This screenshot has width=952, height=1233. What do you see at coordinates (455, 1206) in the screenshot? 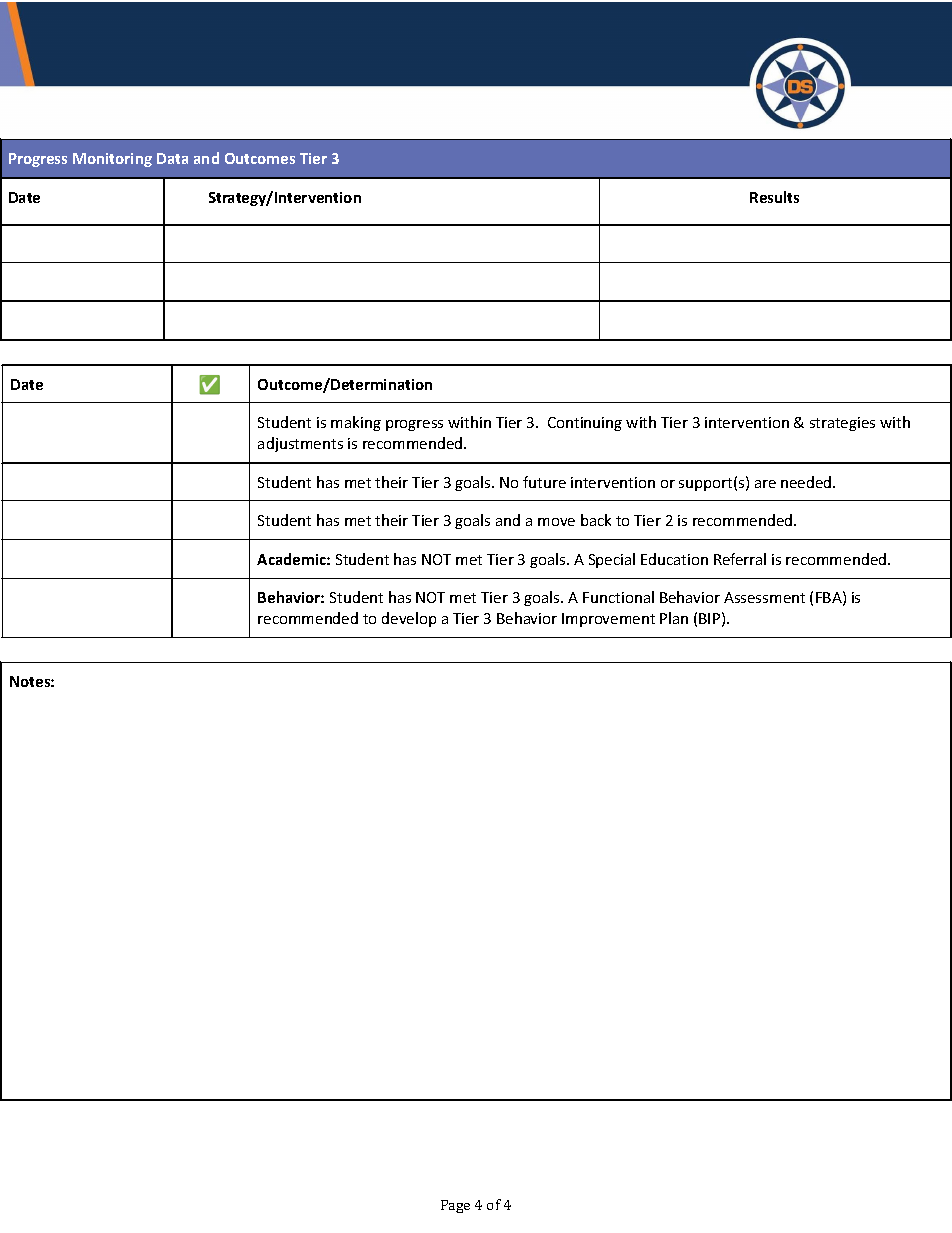
I see `Page` at bounding box center [455, 1206].
